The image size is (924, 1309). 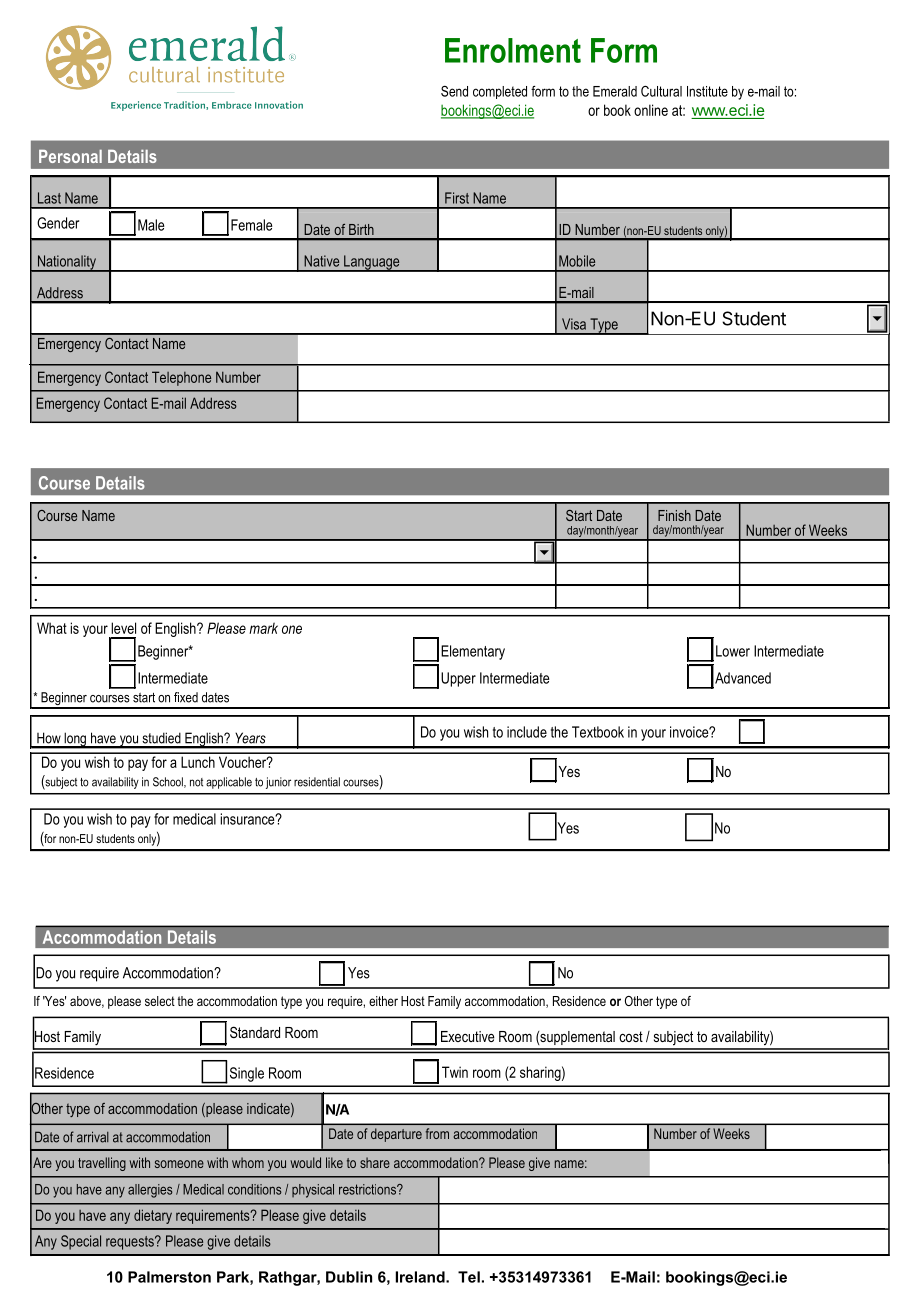 I want to click on Upper, so click(x=458, y=679).
